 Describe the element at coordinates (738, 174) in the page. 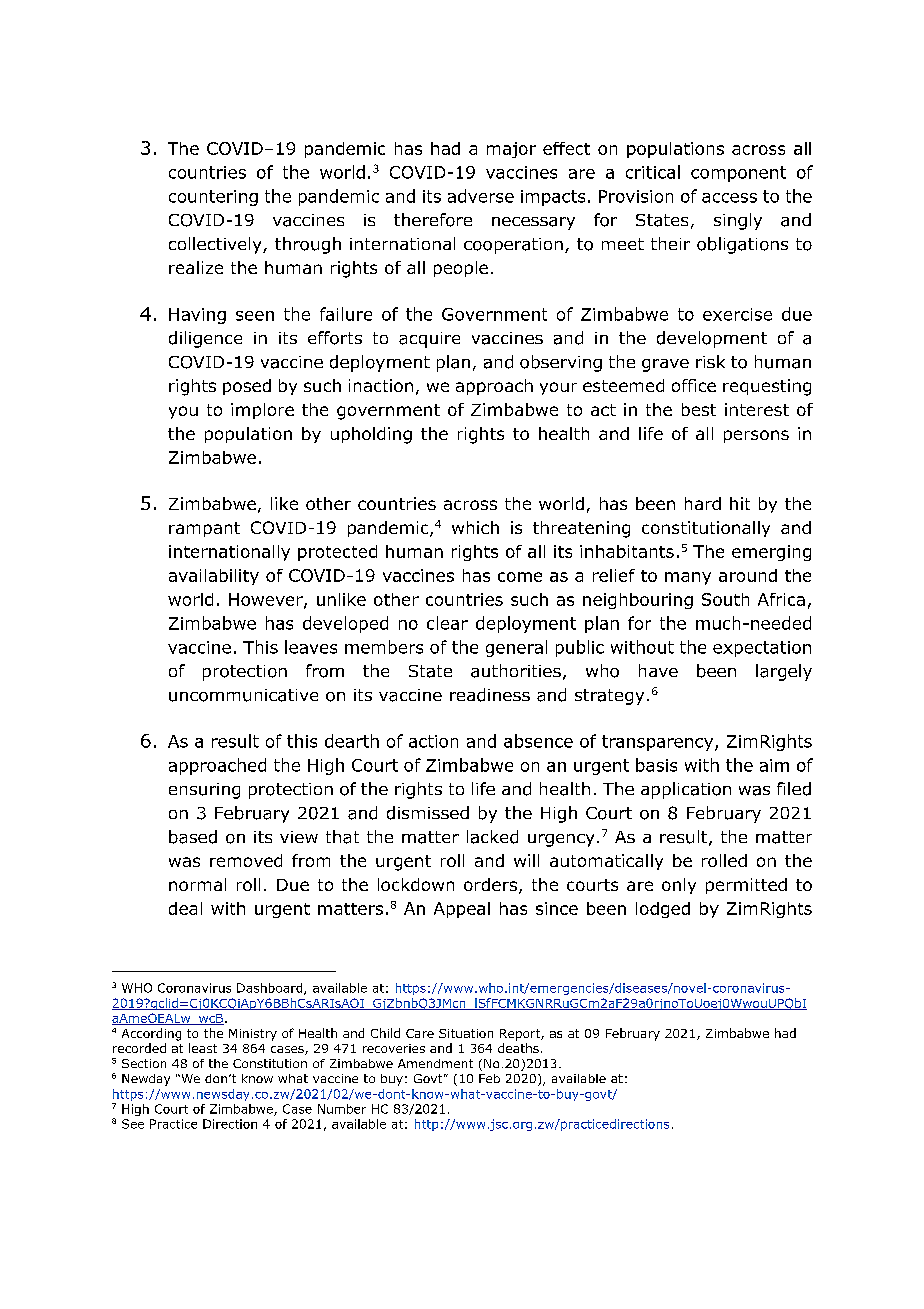

I see `component` at that location.
